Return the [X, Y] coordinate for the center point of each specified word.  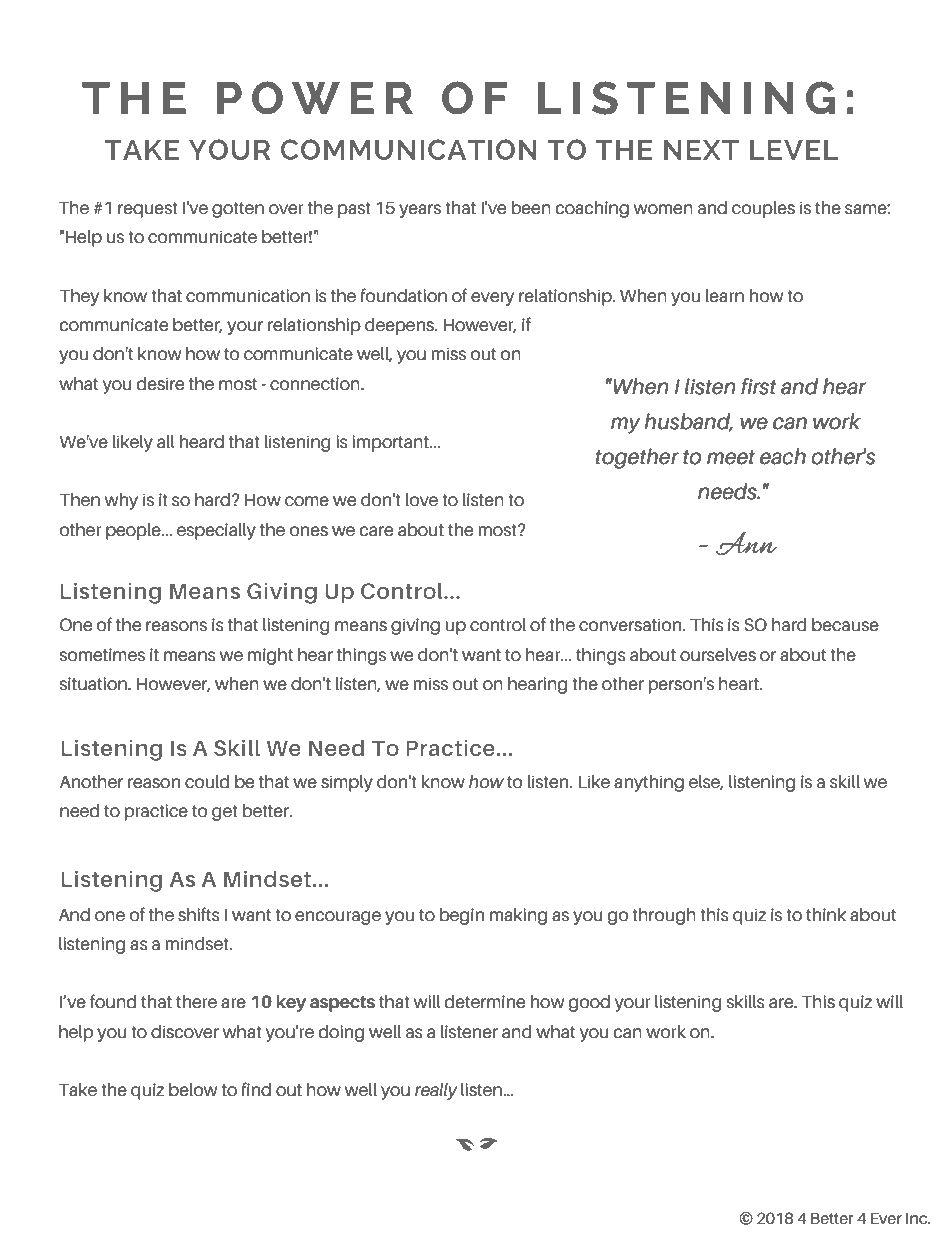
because [845, 625]
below [193, 1090]
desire [160, 384]
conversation [631, 625]
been [531, 208]
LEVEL [794, 149]
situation [94, 684]
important [391, 443]
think [826, 914]
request [148, 210]
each [783, 456]
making [518, 916]
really [436, 1091]
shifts [199, 914]
